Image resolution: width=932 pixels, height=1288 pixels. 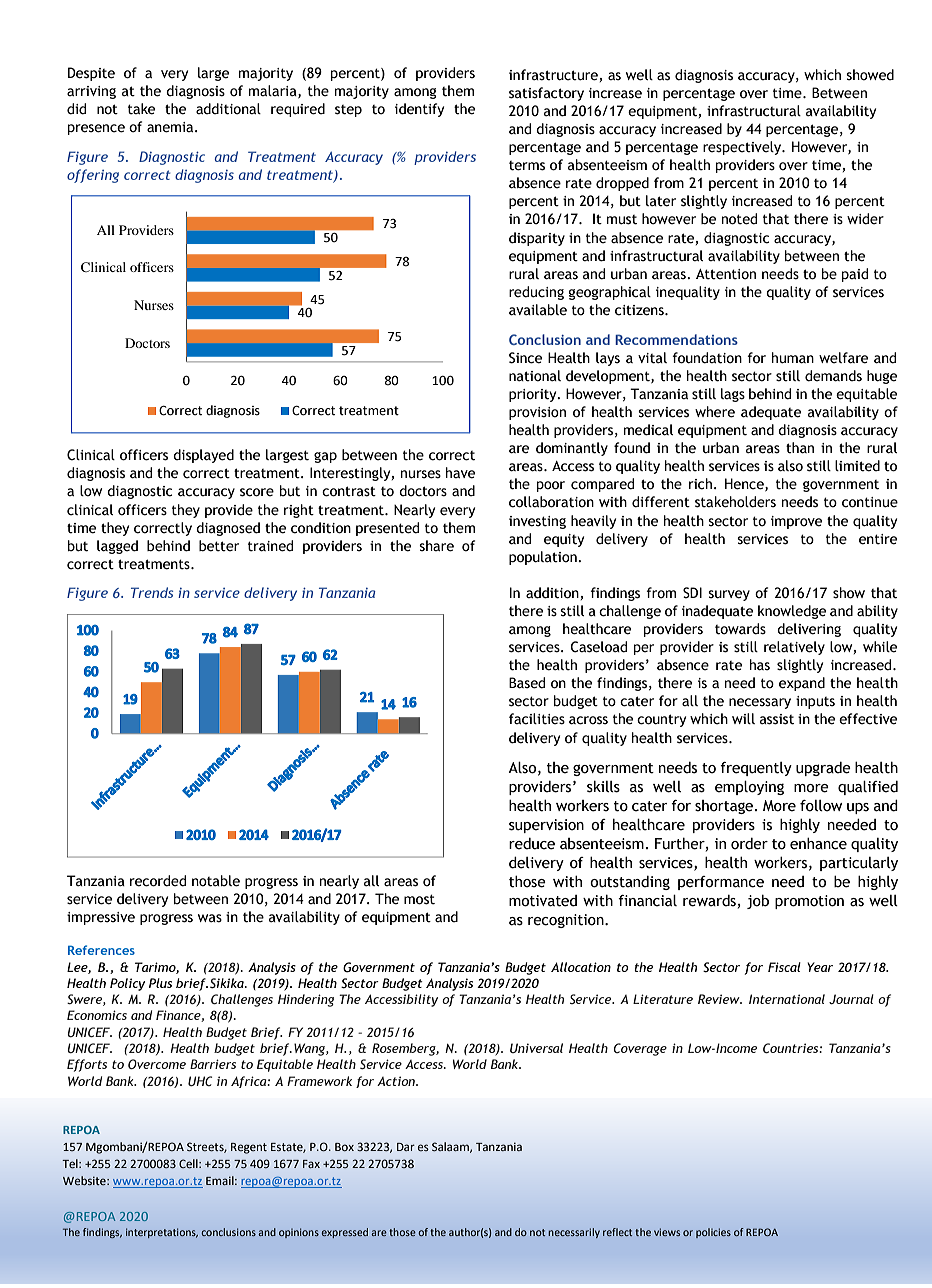 I want to click on was, so click(x=210, y=918).
